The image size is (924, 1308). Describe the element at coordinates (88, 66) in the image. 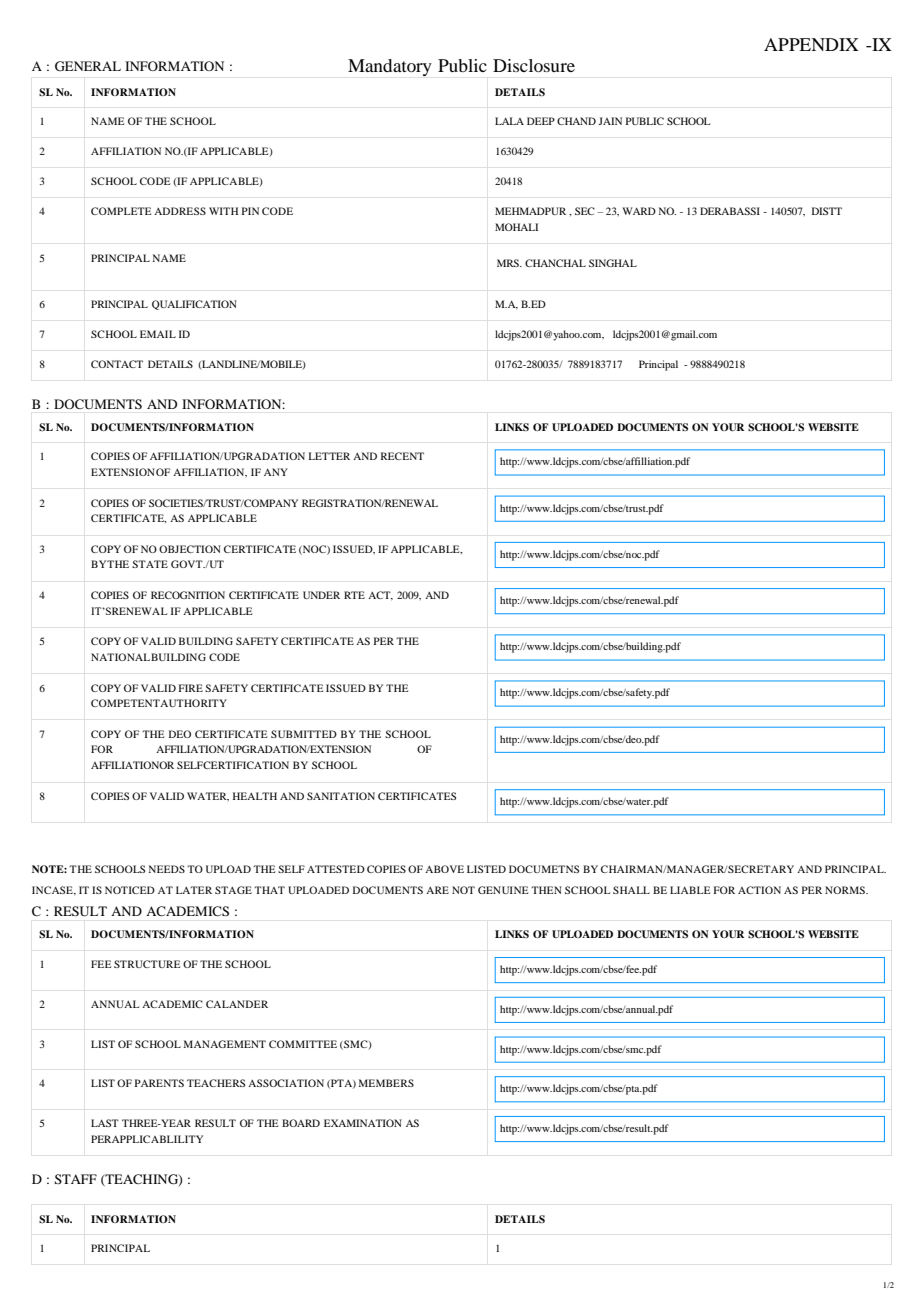

I see `GENERAL` at that location.
